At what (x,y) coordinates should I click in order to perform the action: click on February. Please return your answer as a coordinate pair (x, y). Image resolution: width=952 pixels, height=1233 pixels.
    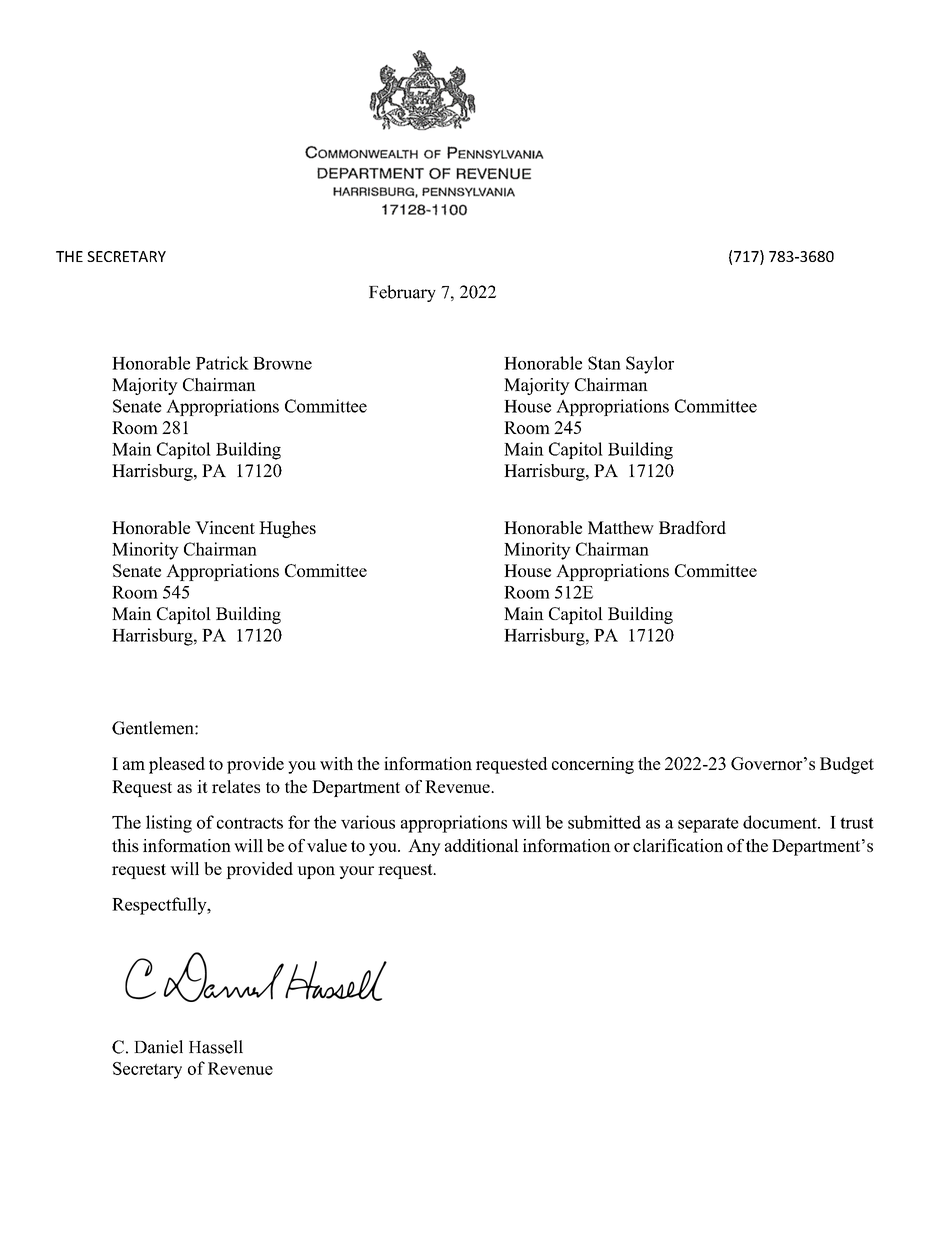
    Looking at the image, I should click on (402, 293).
